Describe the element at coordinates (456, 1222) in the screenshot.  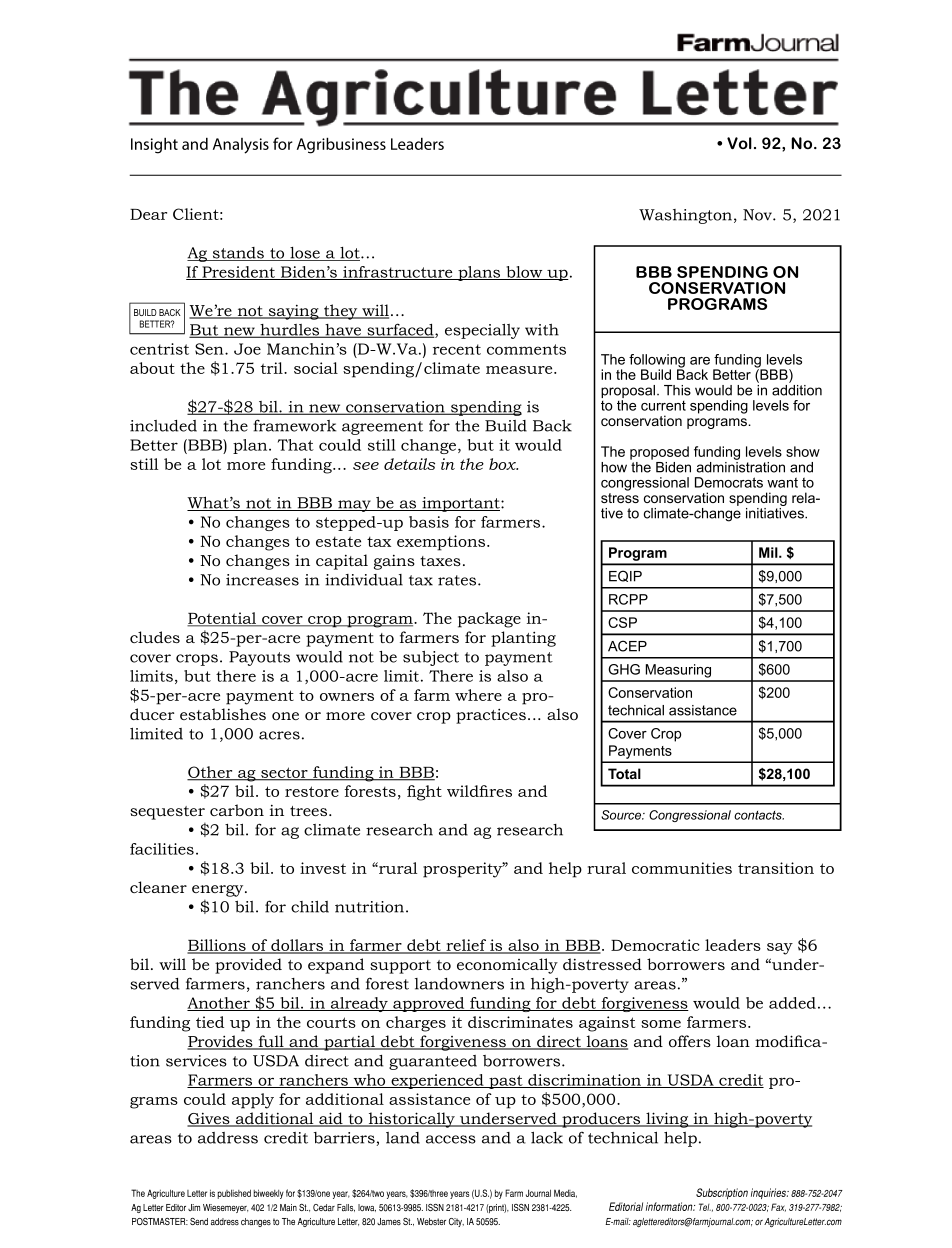
I see `City` at that location.
